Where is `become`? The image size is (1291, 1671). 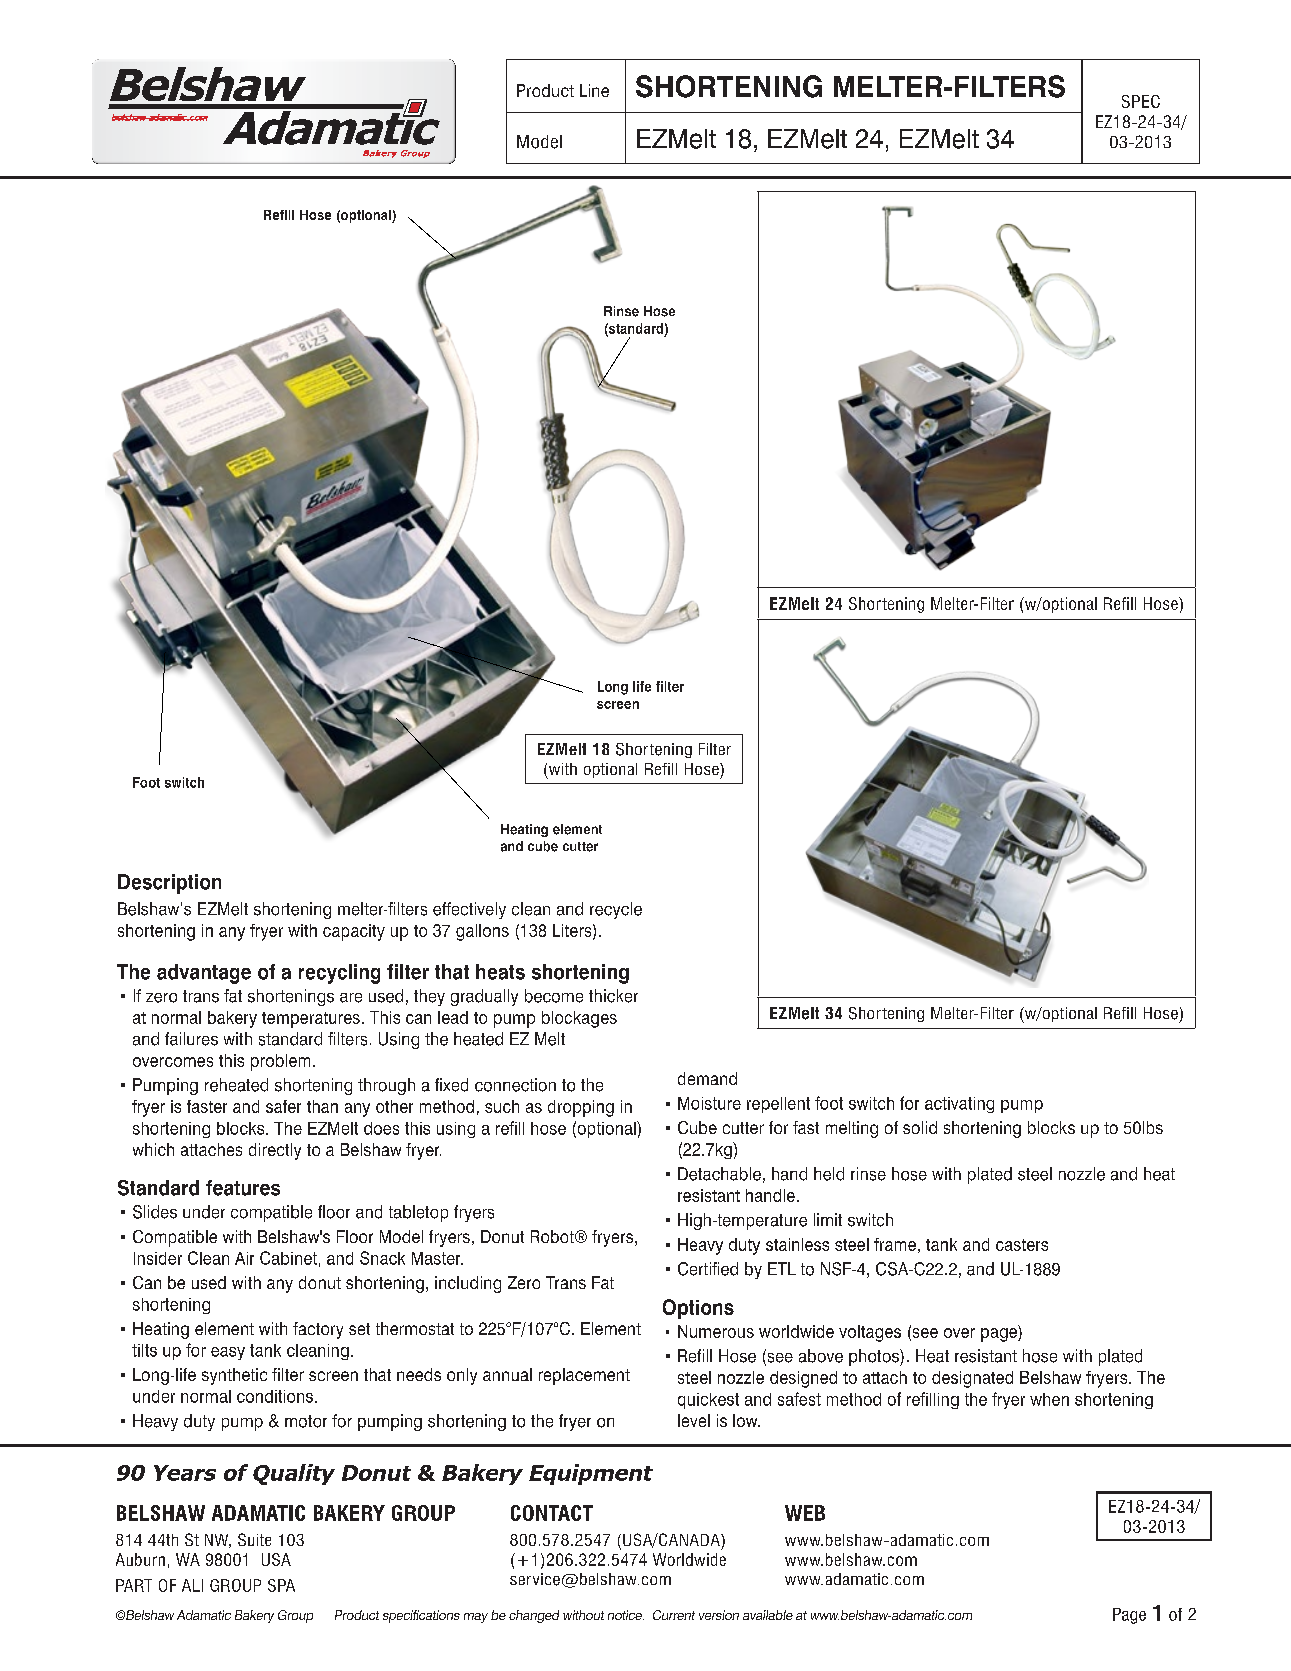
become is located at coordinates (554, 996).
